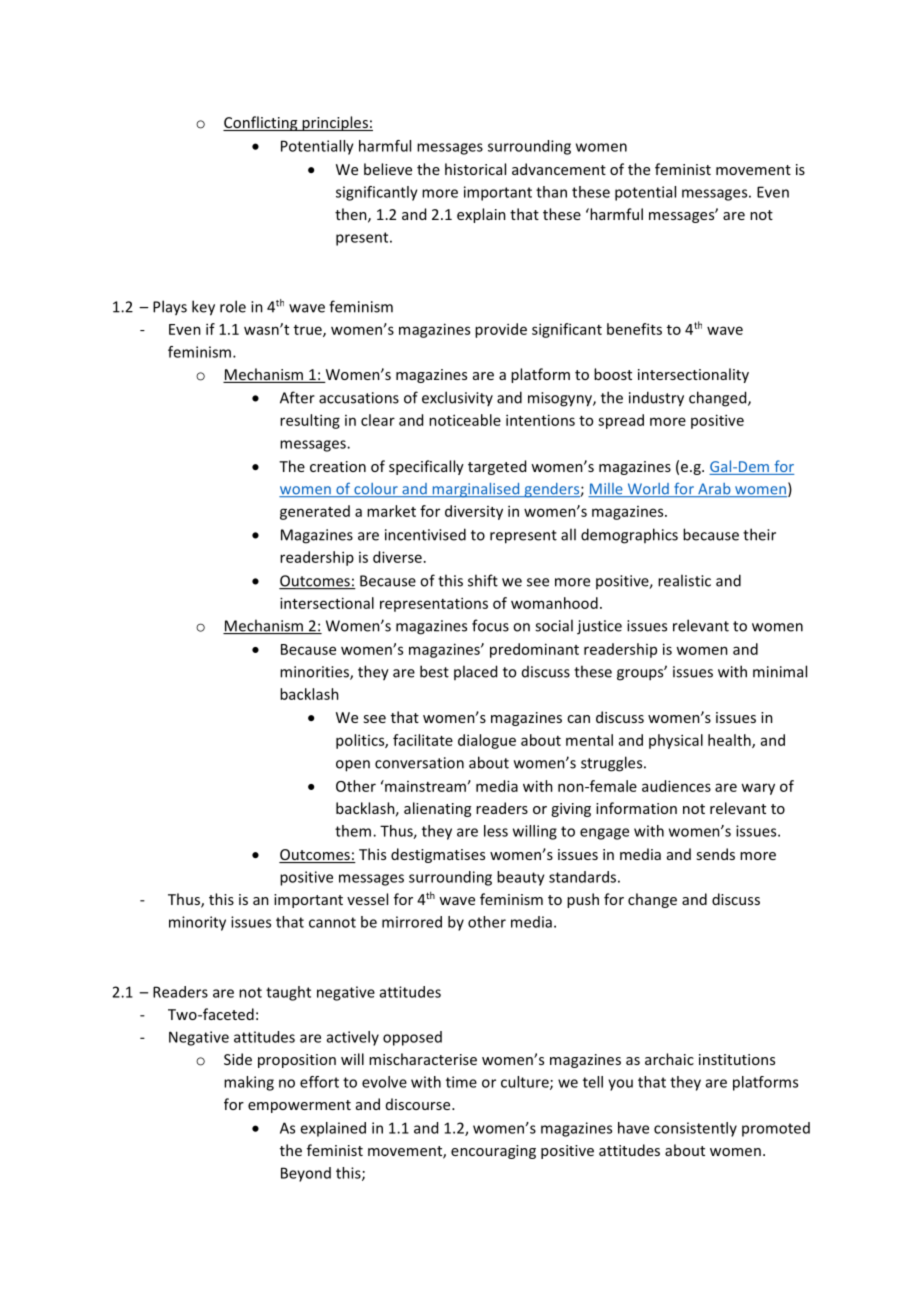  Describe the element at coordinates (249, 1083) in the screenshot. I see `making` at that location.
